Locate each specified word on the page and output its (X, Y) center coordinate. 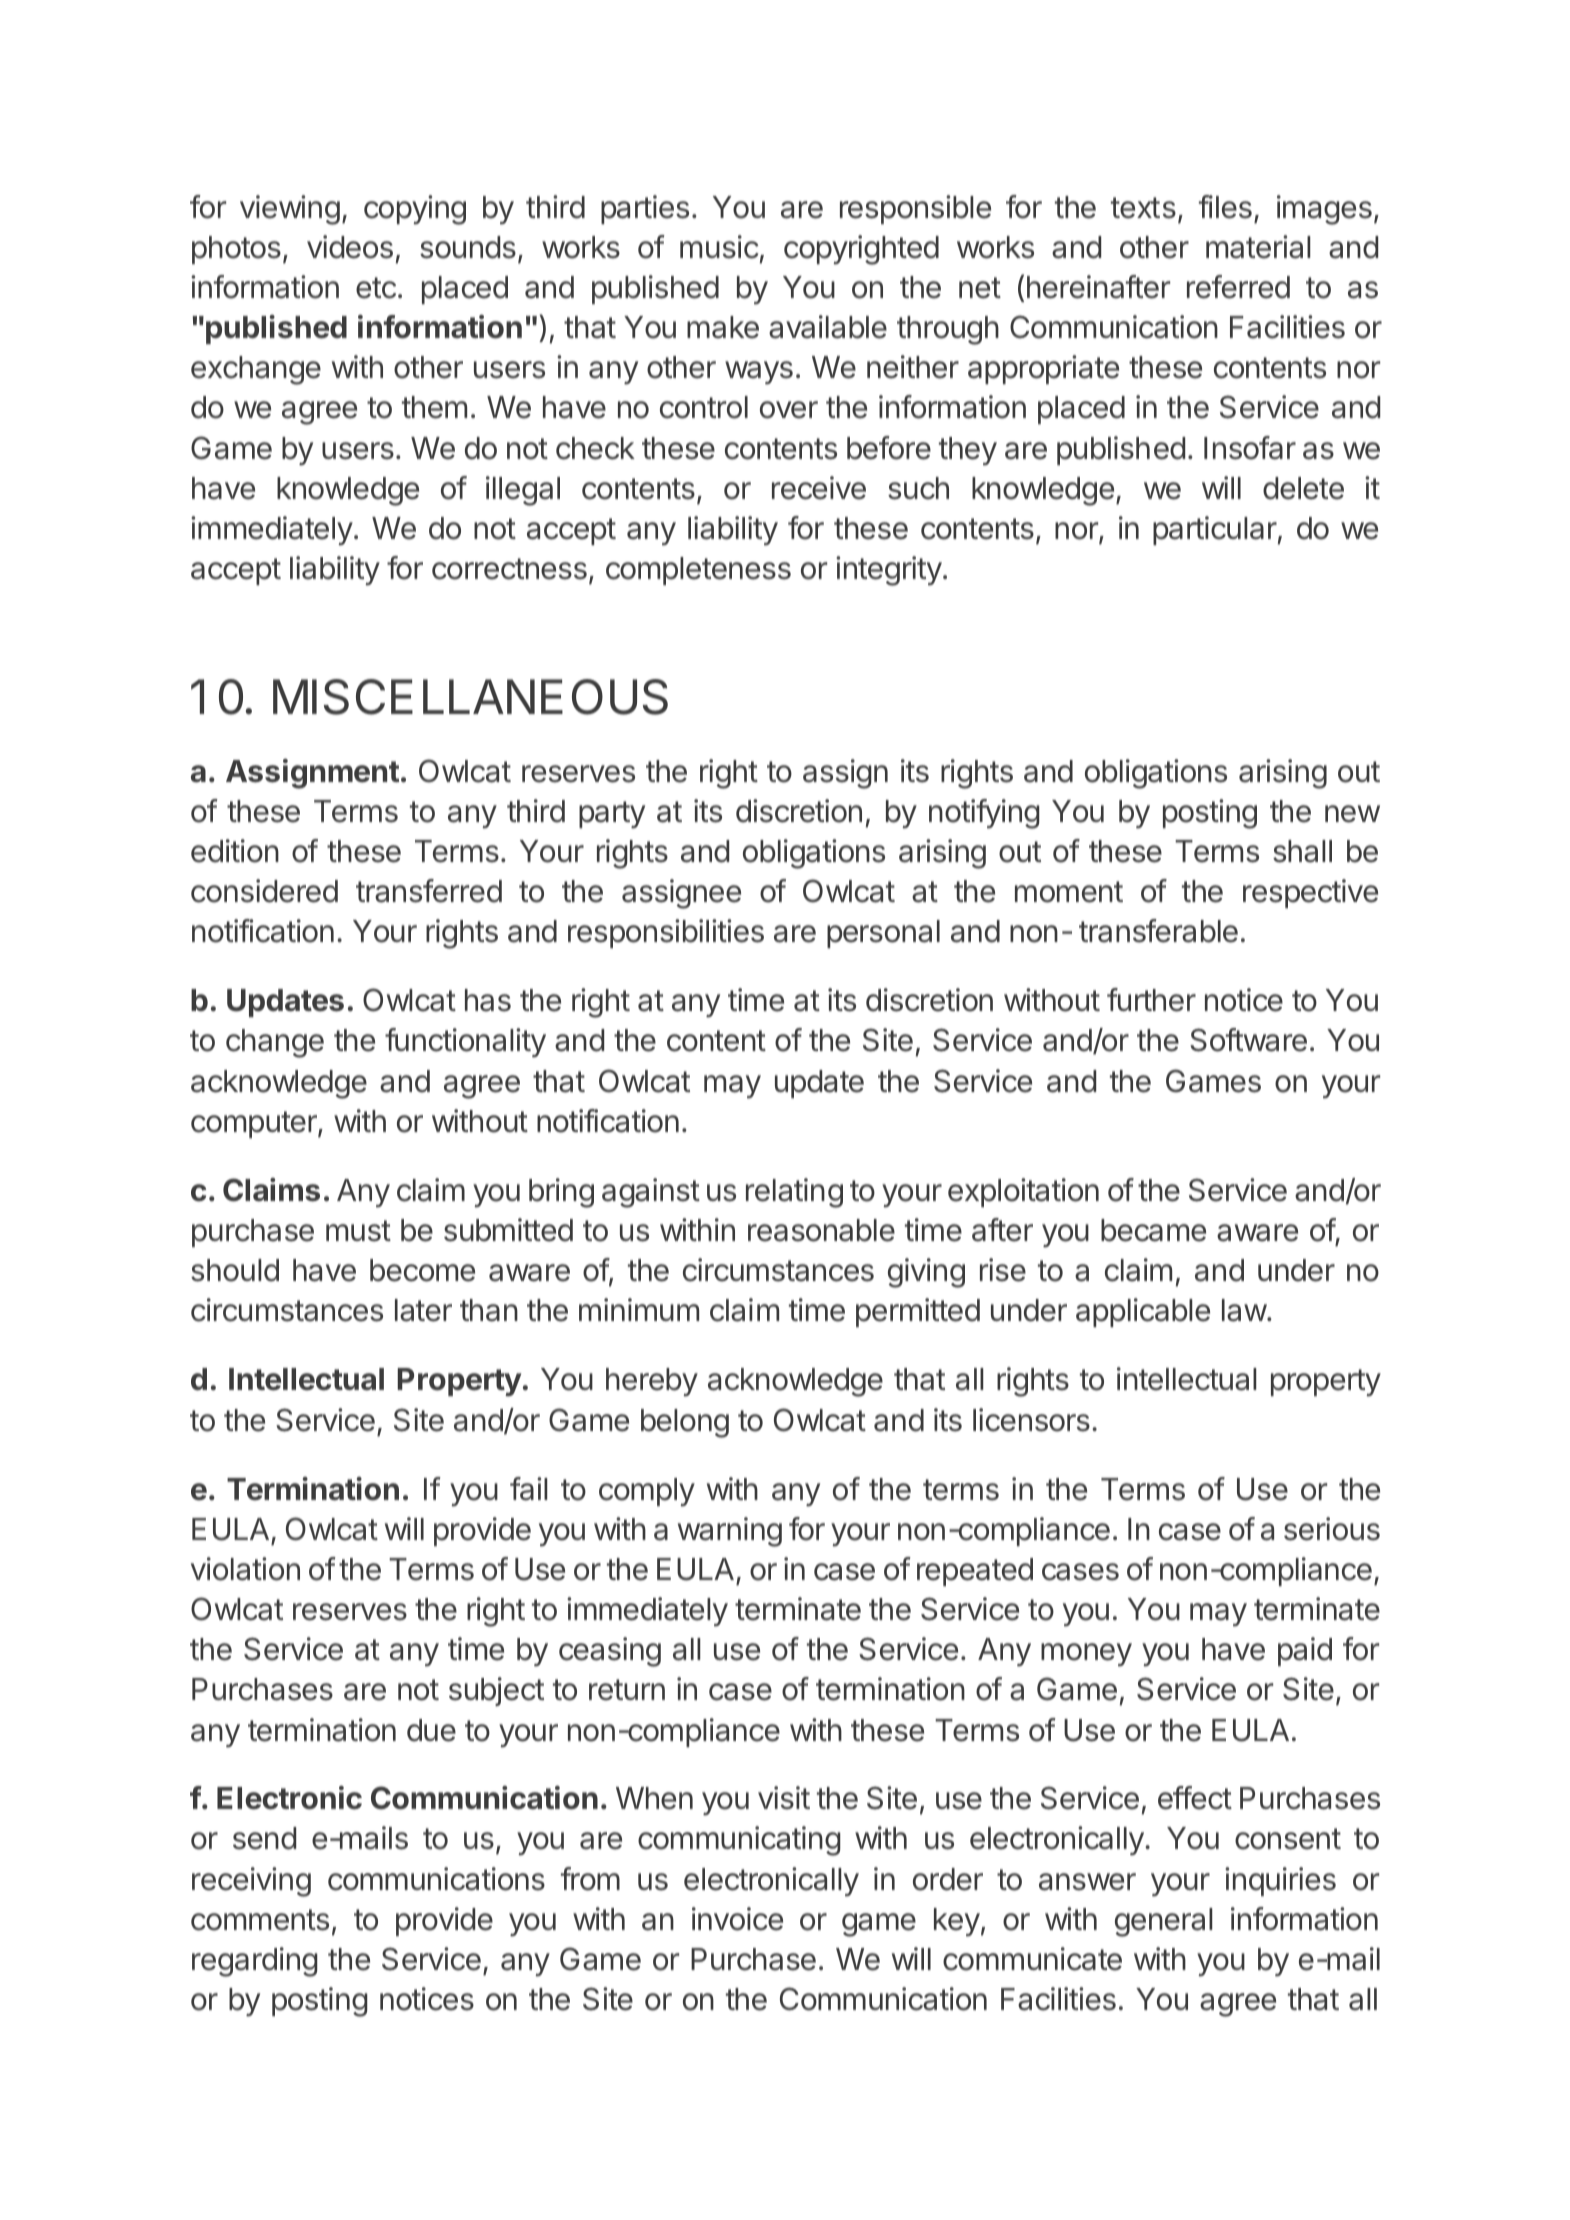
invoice (737, 1919)
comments (260, 1920)
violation (245, 1569)
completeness (698, 571)
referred (1238, 287)
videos (350, 247)
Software (1248, 1040)
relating (794, 1193)
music (719, 247)
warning (730, 1532)
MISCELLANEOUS (470, 697)
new (1352, 814)
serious (1332, 1529)
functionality (465, 1043)
